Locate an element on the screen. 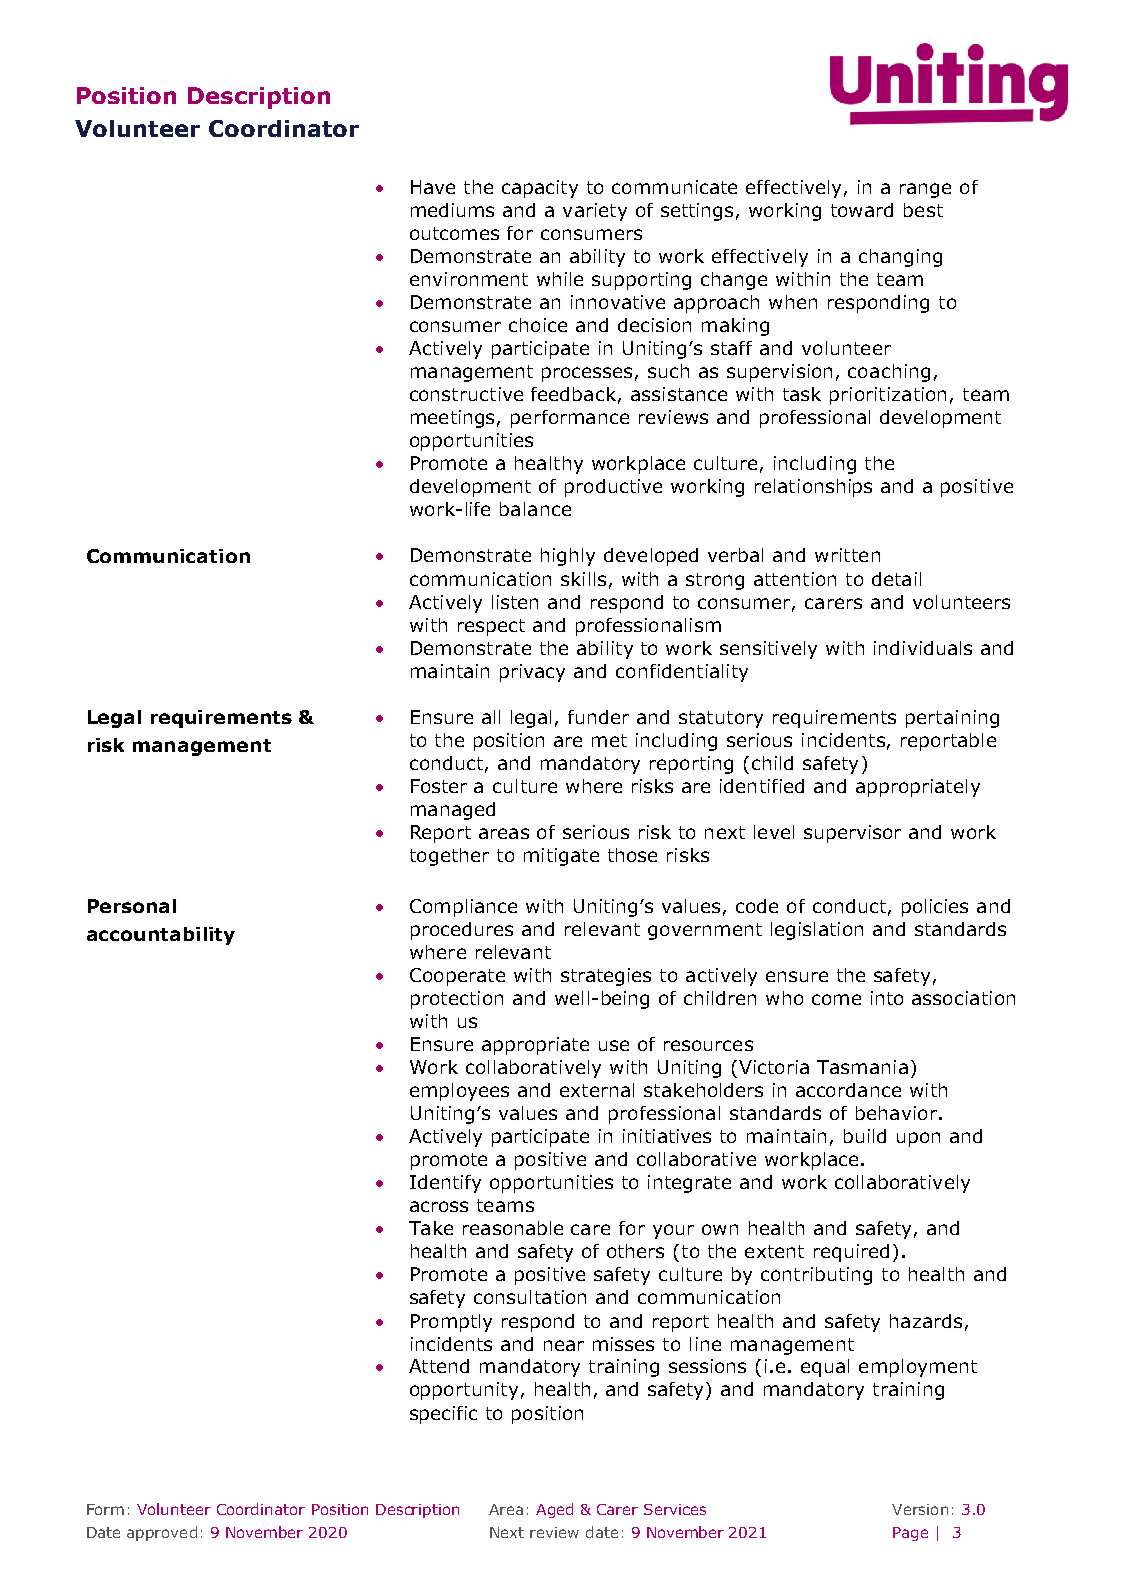 The image size is (1129, 1596). Version is located at coordinates (920, 1509).
